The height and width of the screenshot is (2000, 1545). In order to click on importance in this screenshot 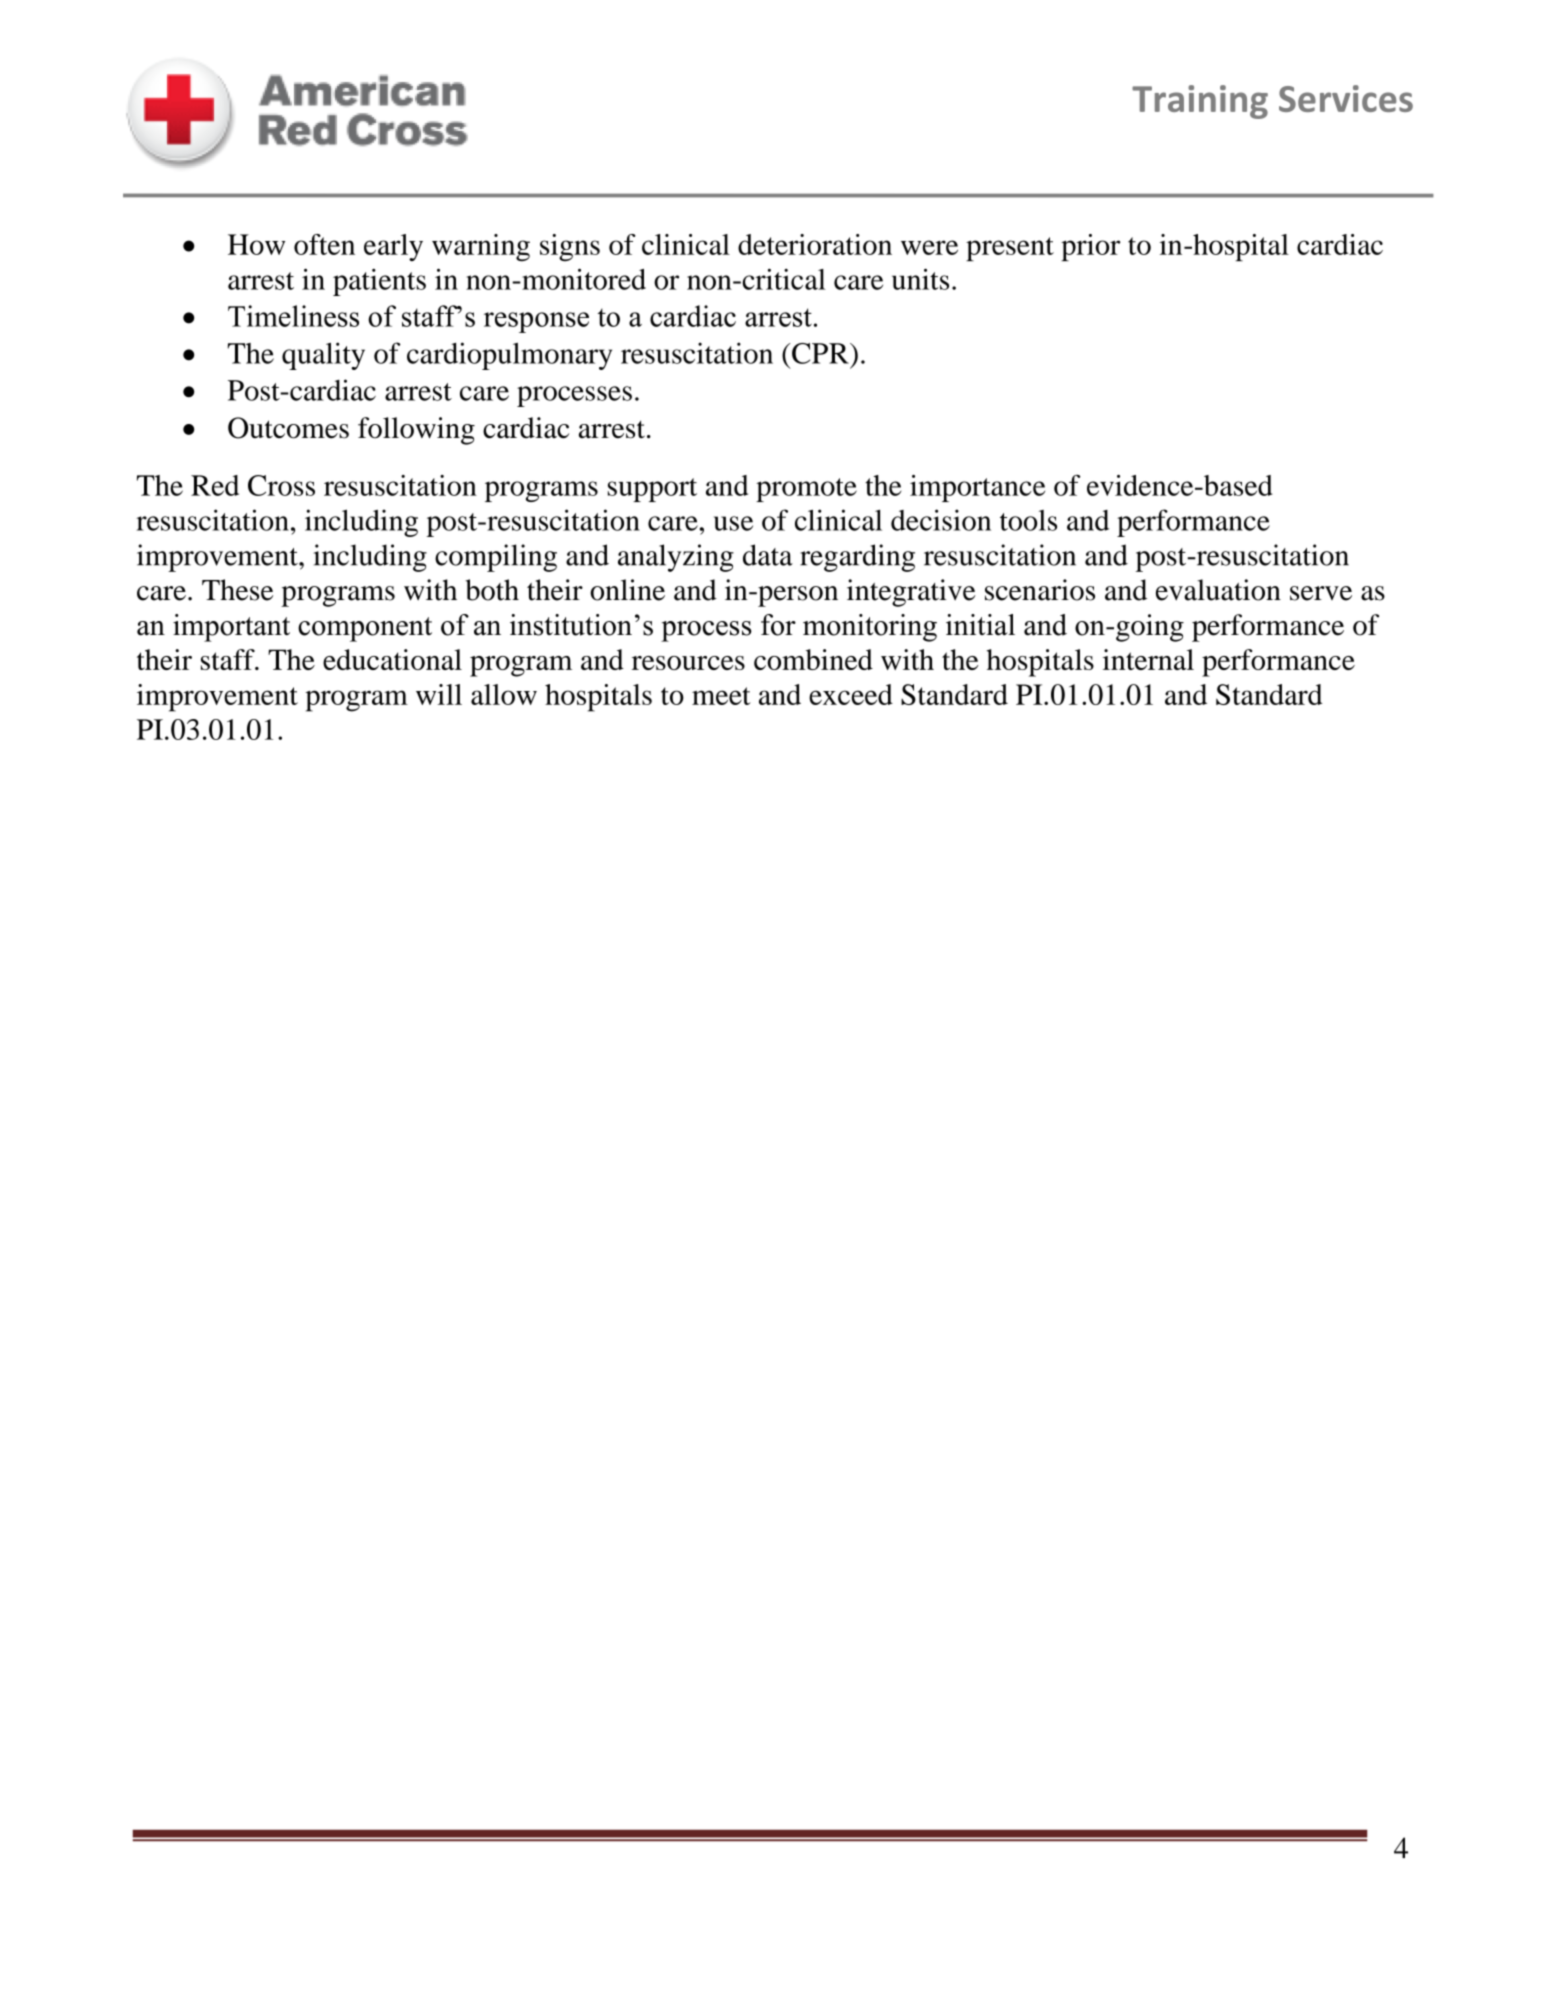, I will do `click(977, 488)`.
